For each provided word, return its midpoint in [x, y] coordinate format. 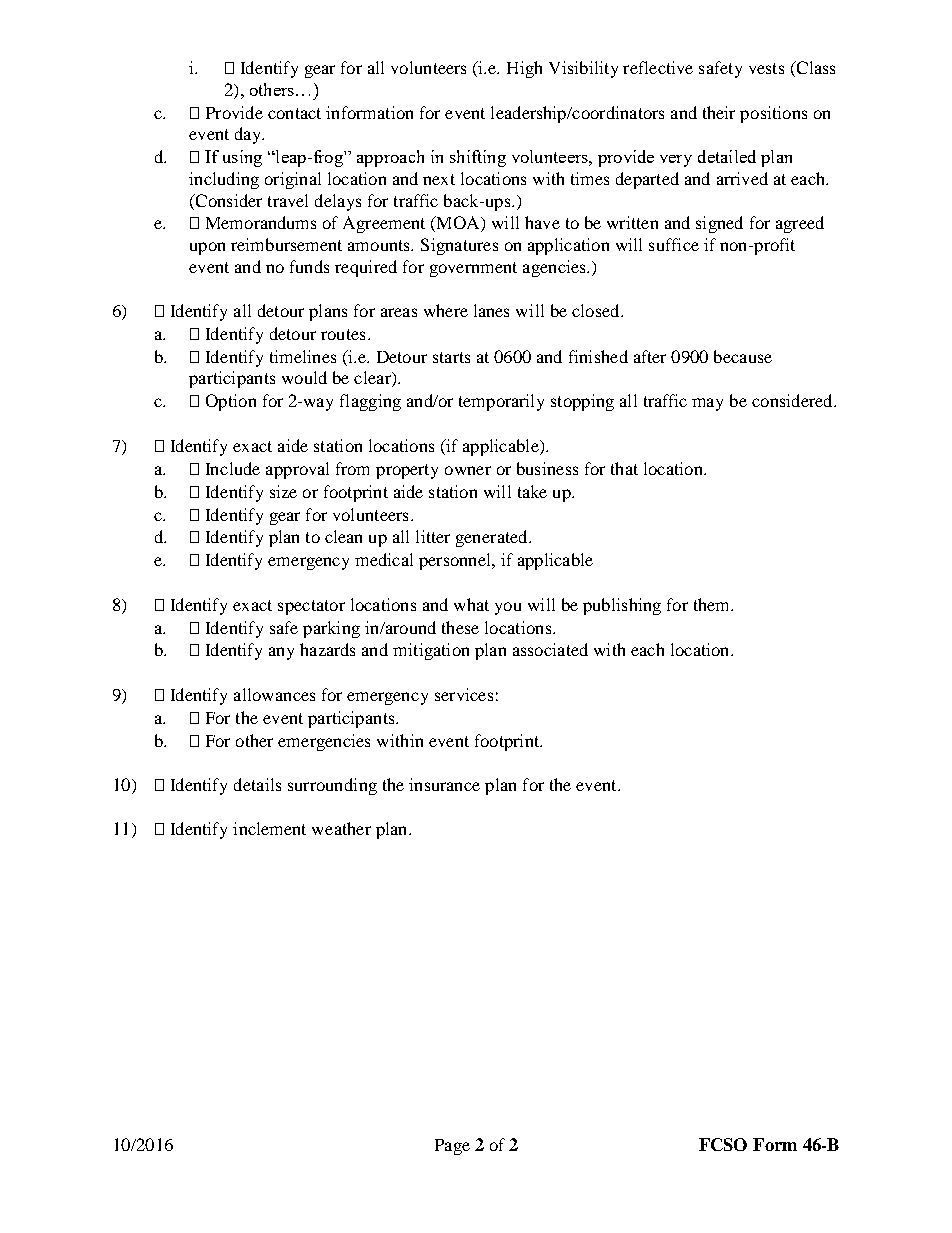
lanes [491, 310]
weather [341, 828]
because [743, 356]
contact [294, 113]
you [508, 608]
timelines [303, 356]
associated [550, 649]
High [524, 69]
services [464, 694]
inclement [269, 828]
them [713, 604]
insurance [444, 784]
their [719, 112]
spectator [311, 607]
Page [452, 1147]
